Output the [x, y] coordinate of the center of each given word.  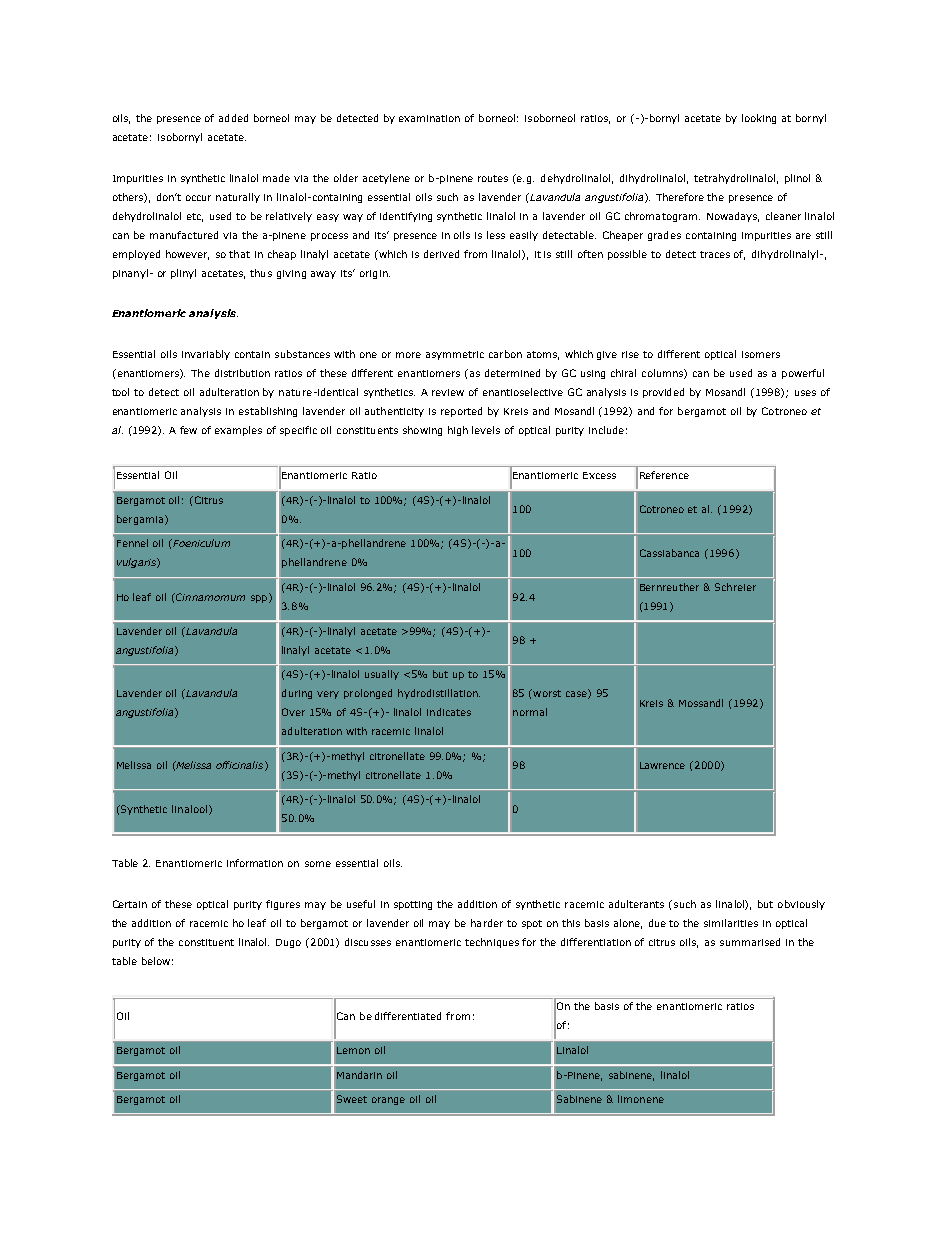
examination [429, 118]
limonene [641, 1099]
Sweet [352, 1099]
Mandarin [359, 1075]
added [233, 118]
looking [759, 119]
